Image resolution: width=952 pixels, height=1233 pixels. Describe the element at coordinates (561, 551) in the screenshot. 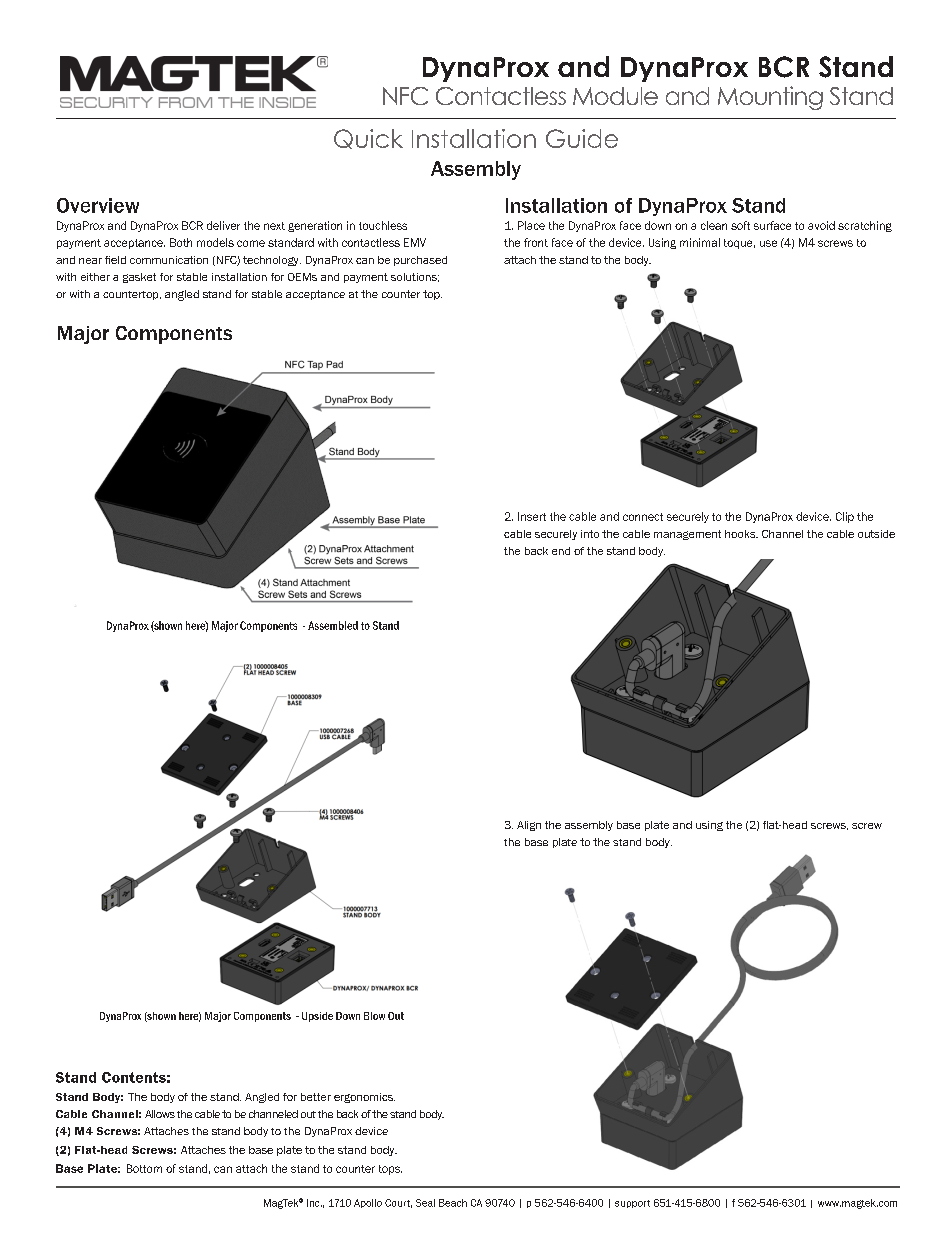

I see `end` at that location.
